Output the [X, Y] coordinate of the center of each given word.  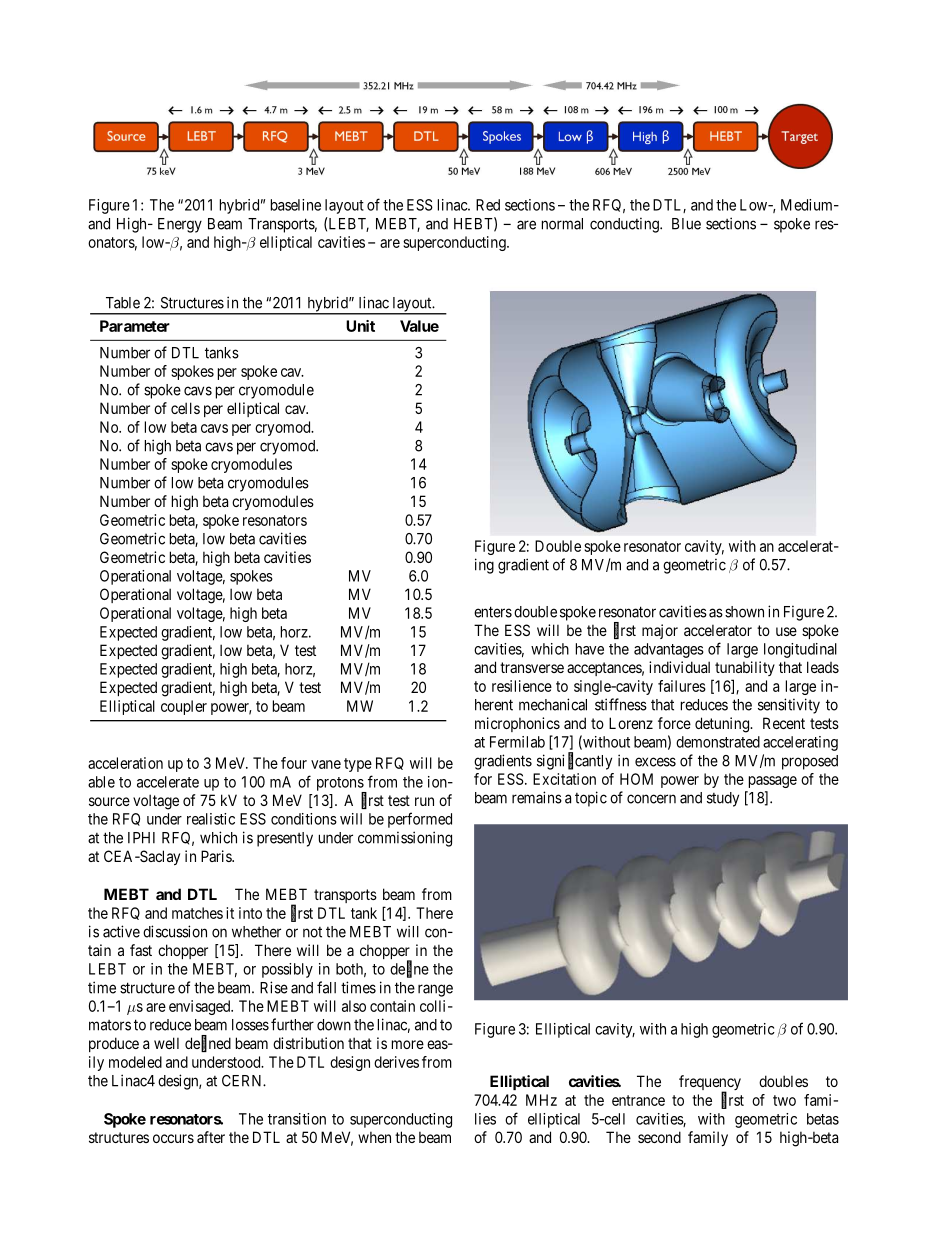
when [374, 1137]
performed [420, 820]
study [723, 799]
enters [493, 612]
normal [562, 224]
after [211, 1137]
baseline [296, 205]
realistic [211, 819]
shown [744, 612]
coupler [184, 707]
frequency [710, 1084]
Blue [686, 224]
